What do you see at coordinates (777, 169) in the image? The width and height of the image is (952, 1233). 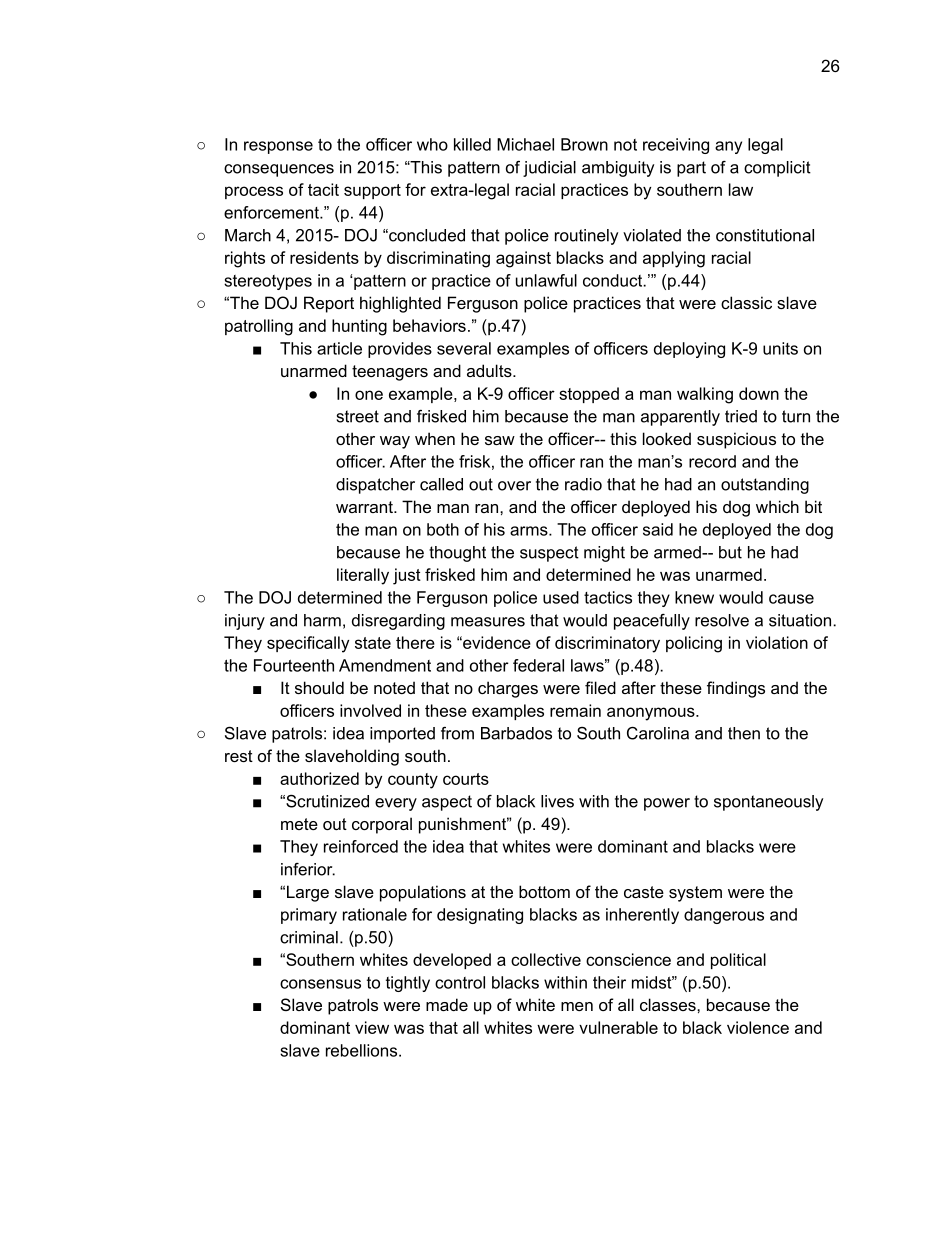 I see `complicit` at bounding box center [777, 169].
